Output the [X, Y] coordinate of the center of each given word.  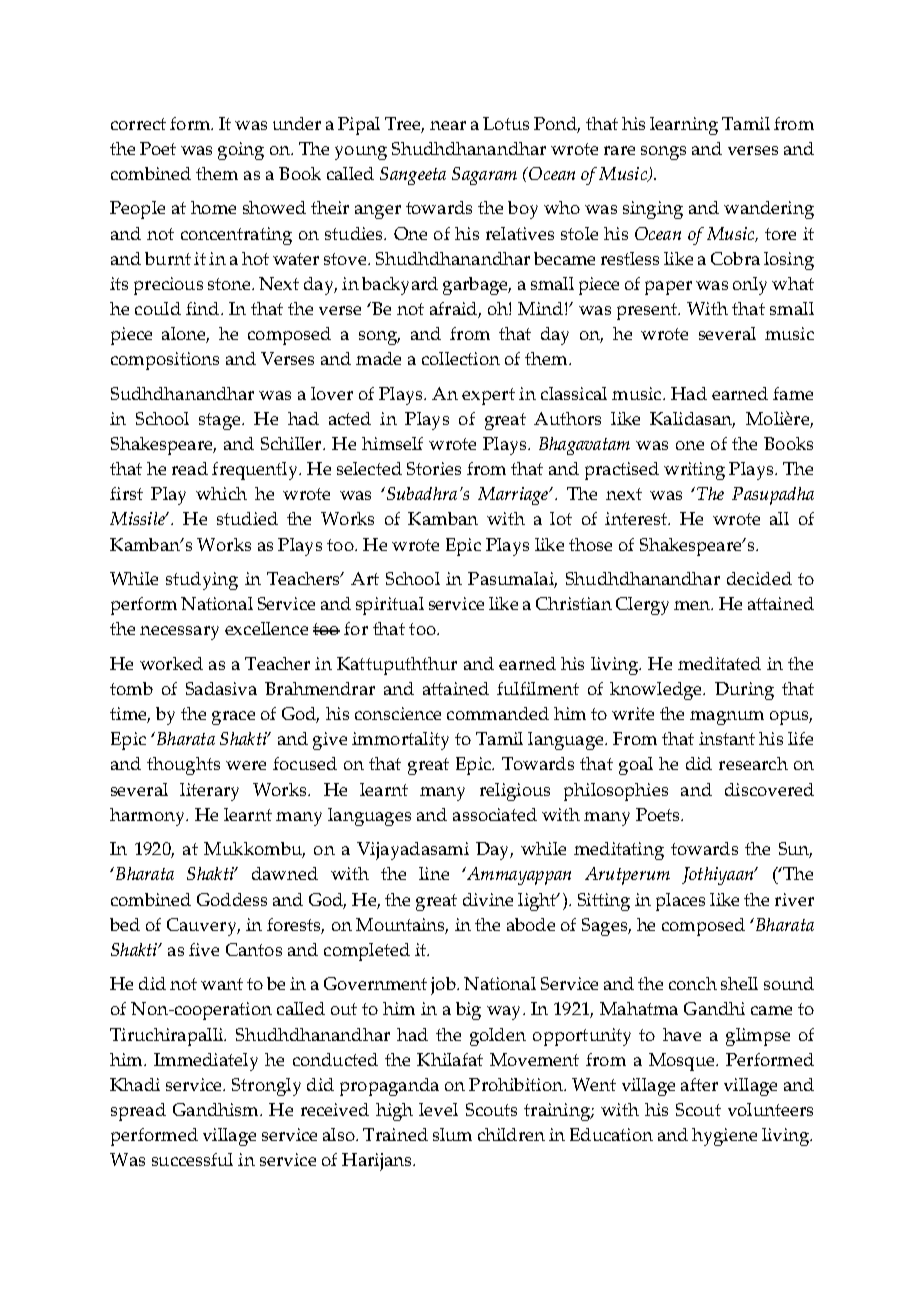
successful [192, 1159]
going [241, 151]
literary [209, 792]
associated [495, 814]
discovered [769, 789]
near [448, 125]
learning [684, 126]
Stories [434, 468]
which [221, 493]
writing [694, 471]
